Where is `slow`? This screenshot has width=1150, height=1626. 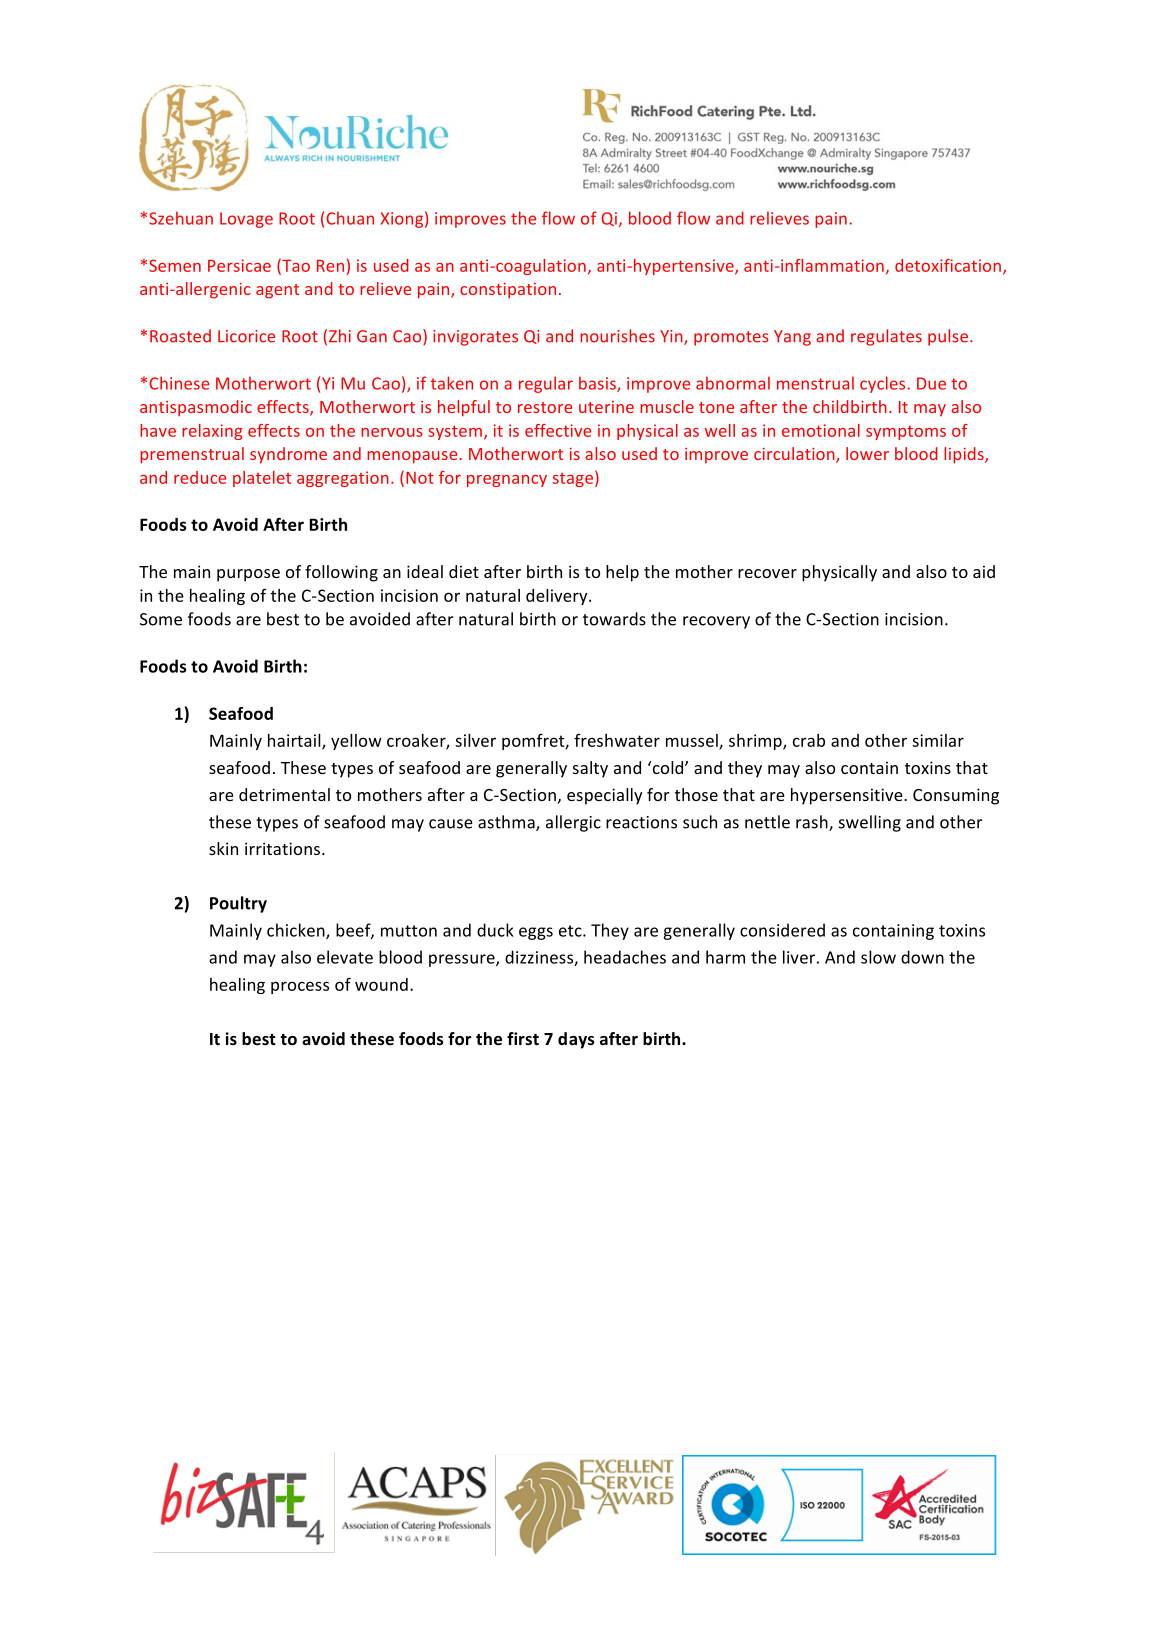
slow is located at coordinates (878, 957).
